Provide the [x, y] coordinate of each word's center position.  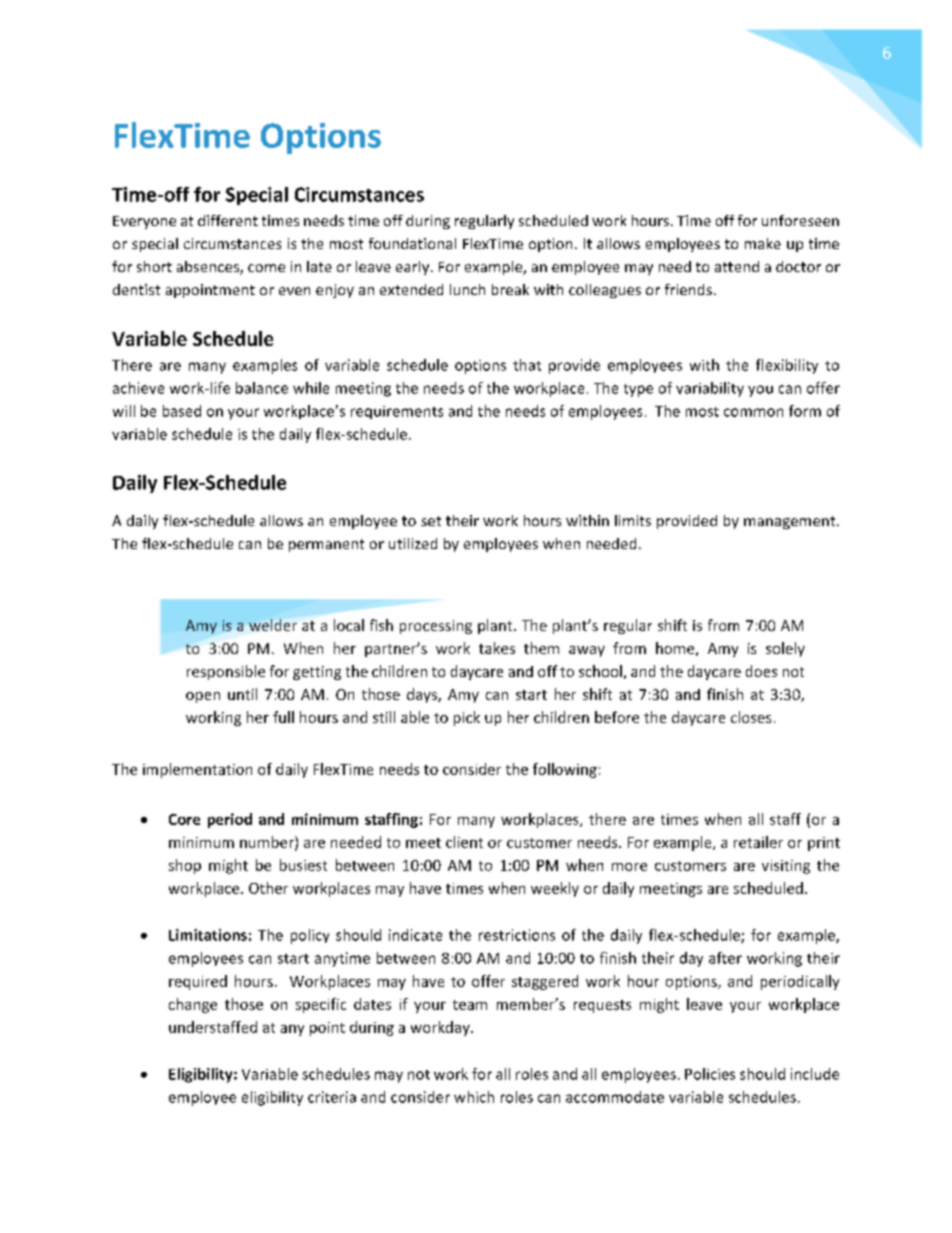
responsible [226, 672]
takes [497, 648]
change [193, 1005]
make [763, 243]
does [761, 671]
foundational [412, 243]
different [228, 220]
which [474, 1097]
